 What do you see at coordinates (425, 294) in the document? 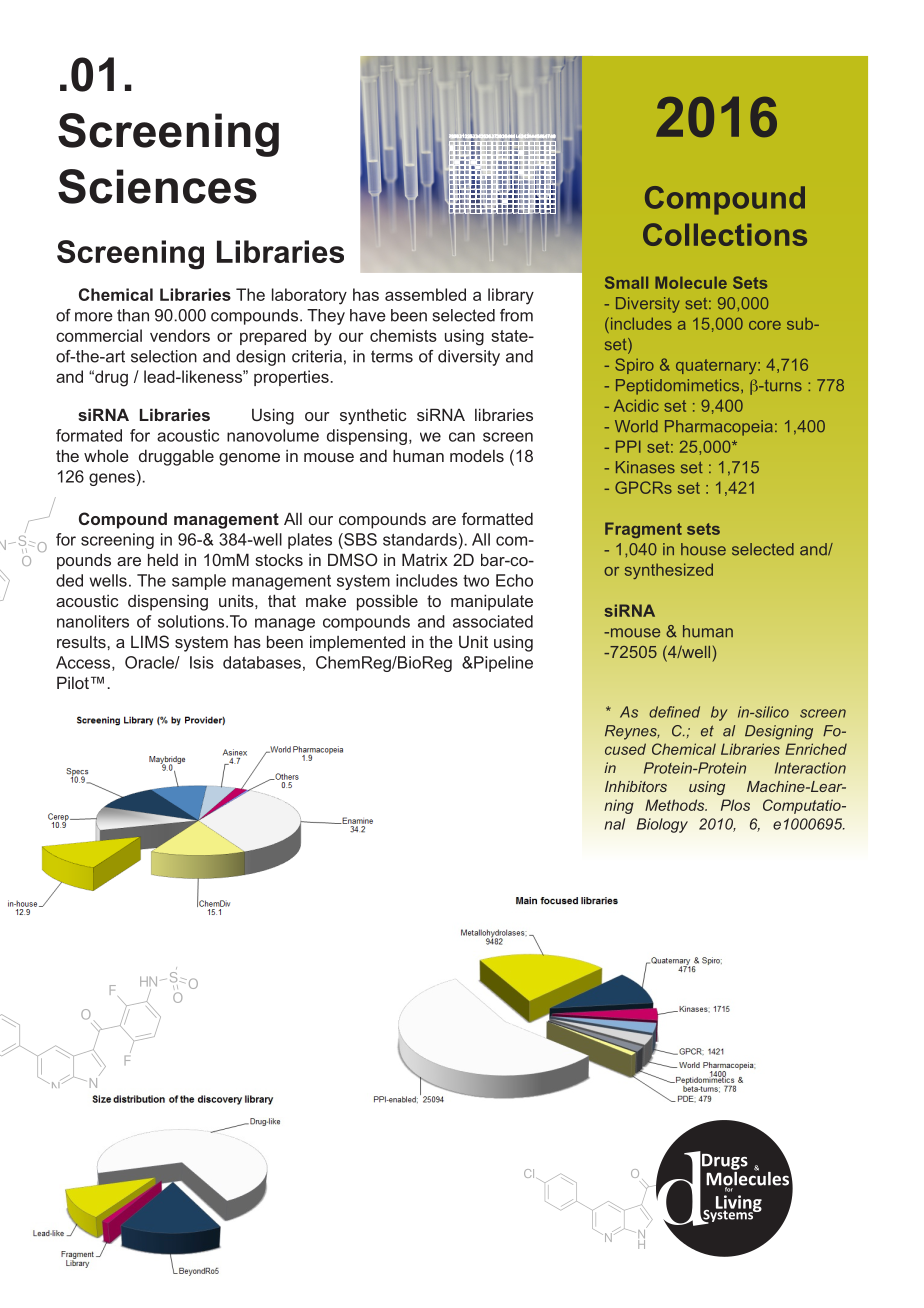
I see `assembled` at bounding box center [425, 294].
